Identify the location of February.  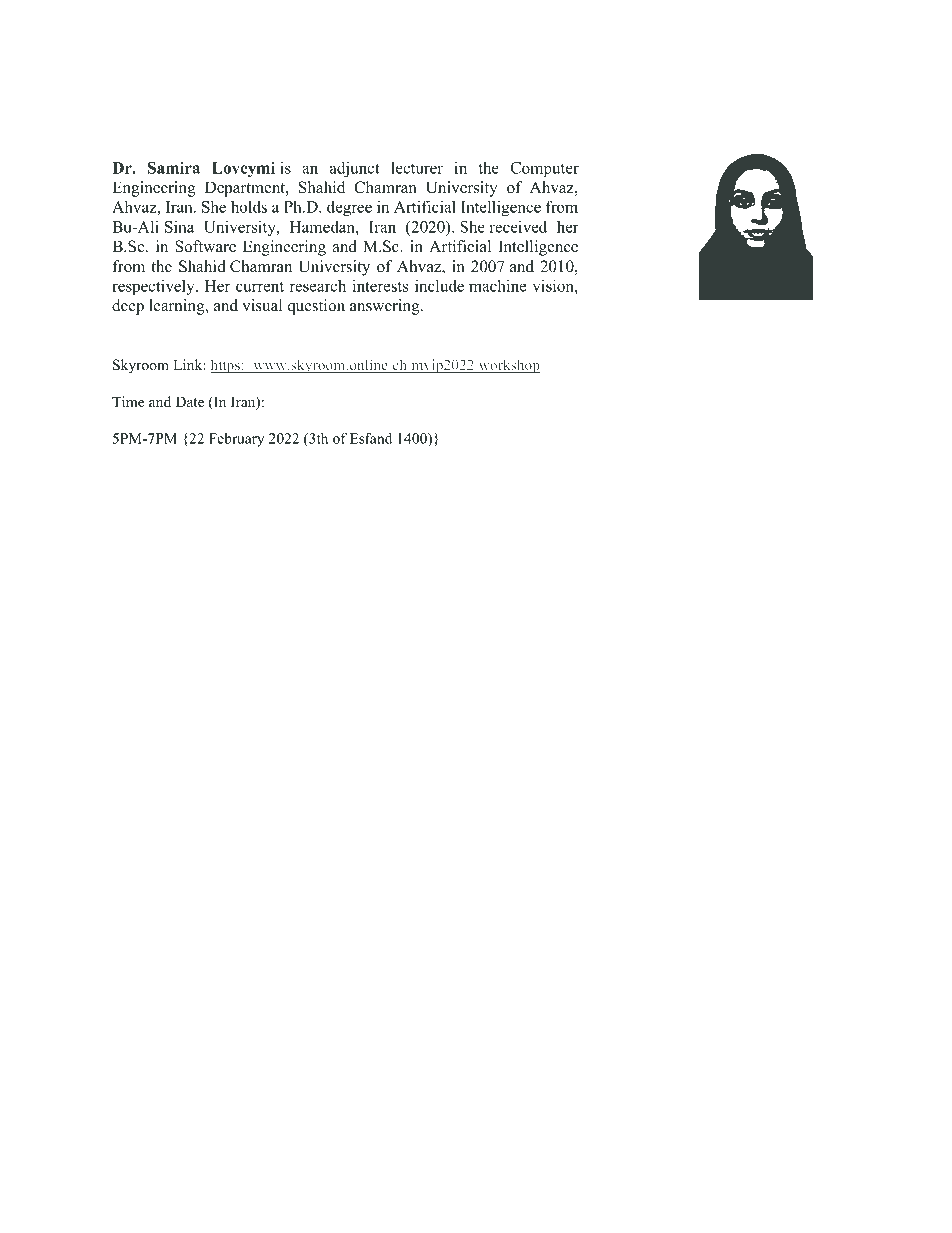
(236, 440).
